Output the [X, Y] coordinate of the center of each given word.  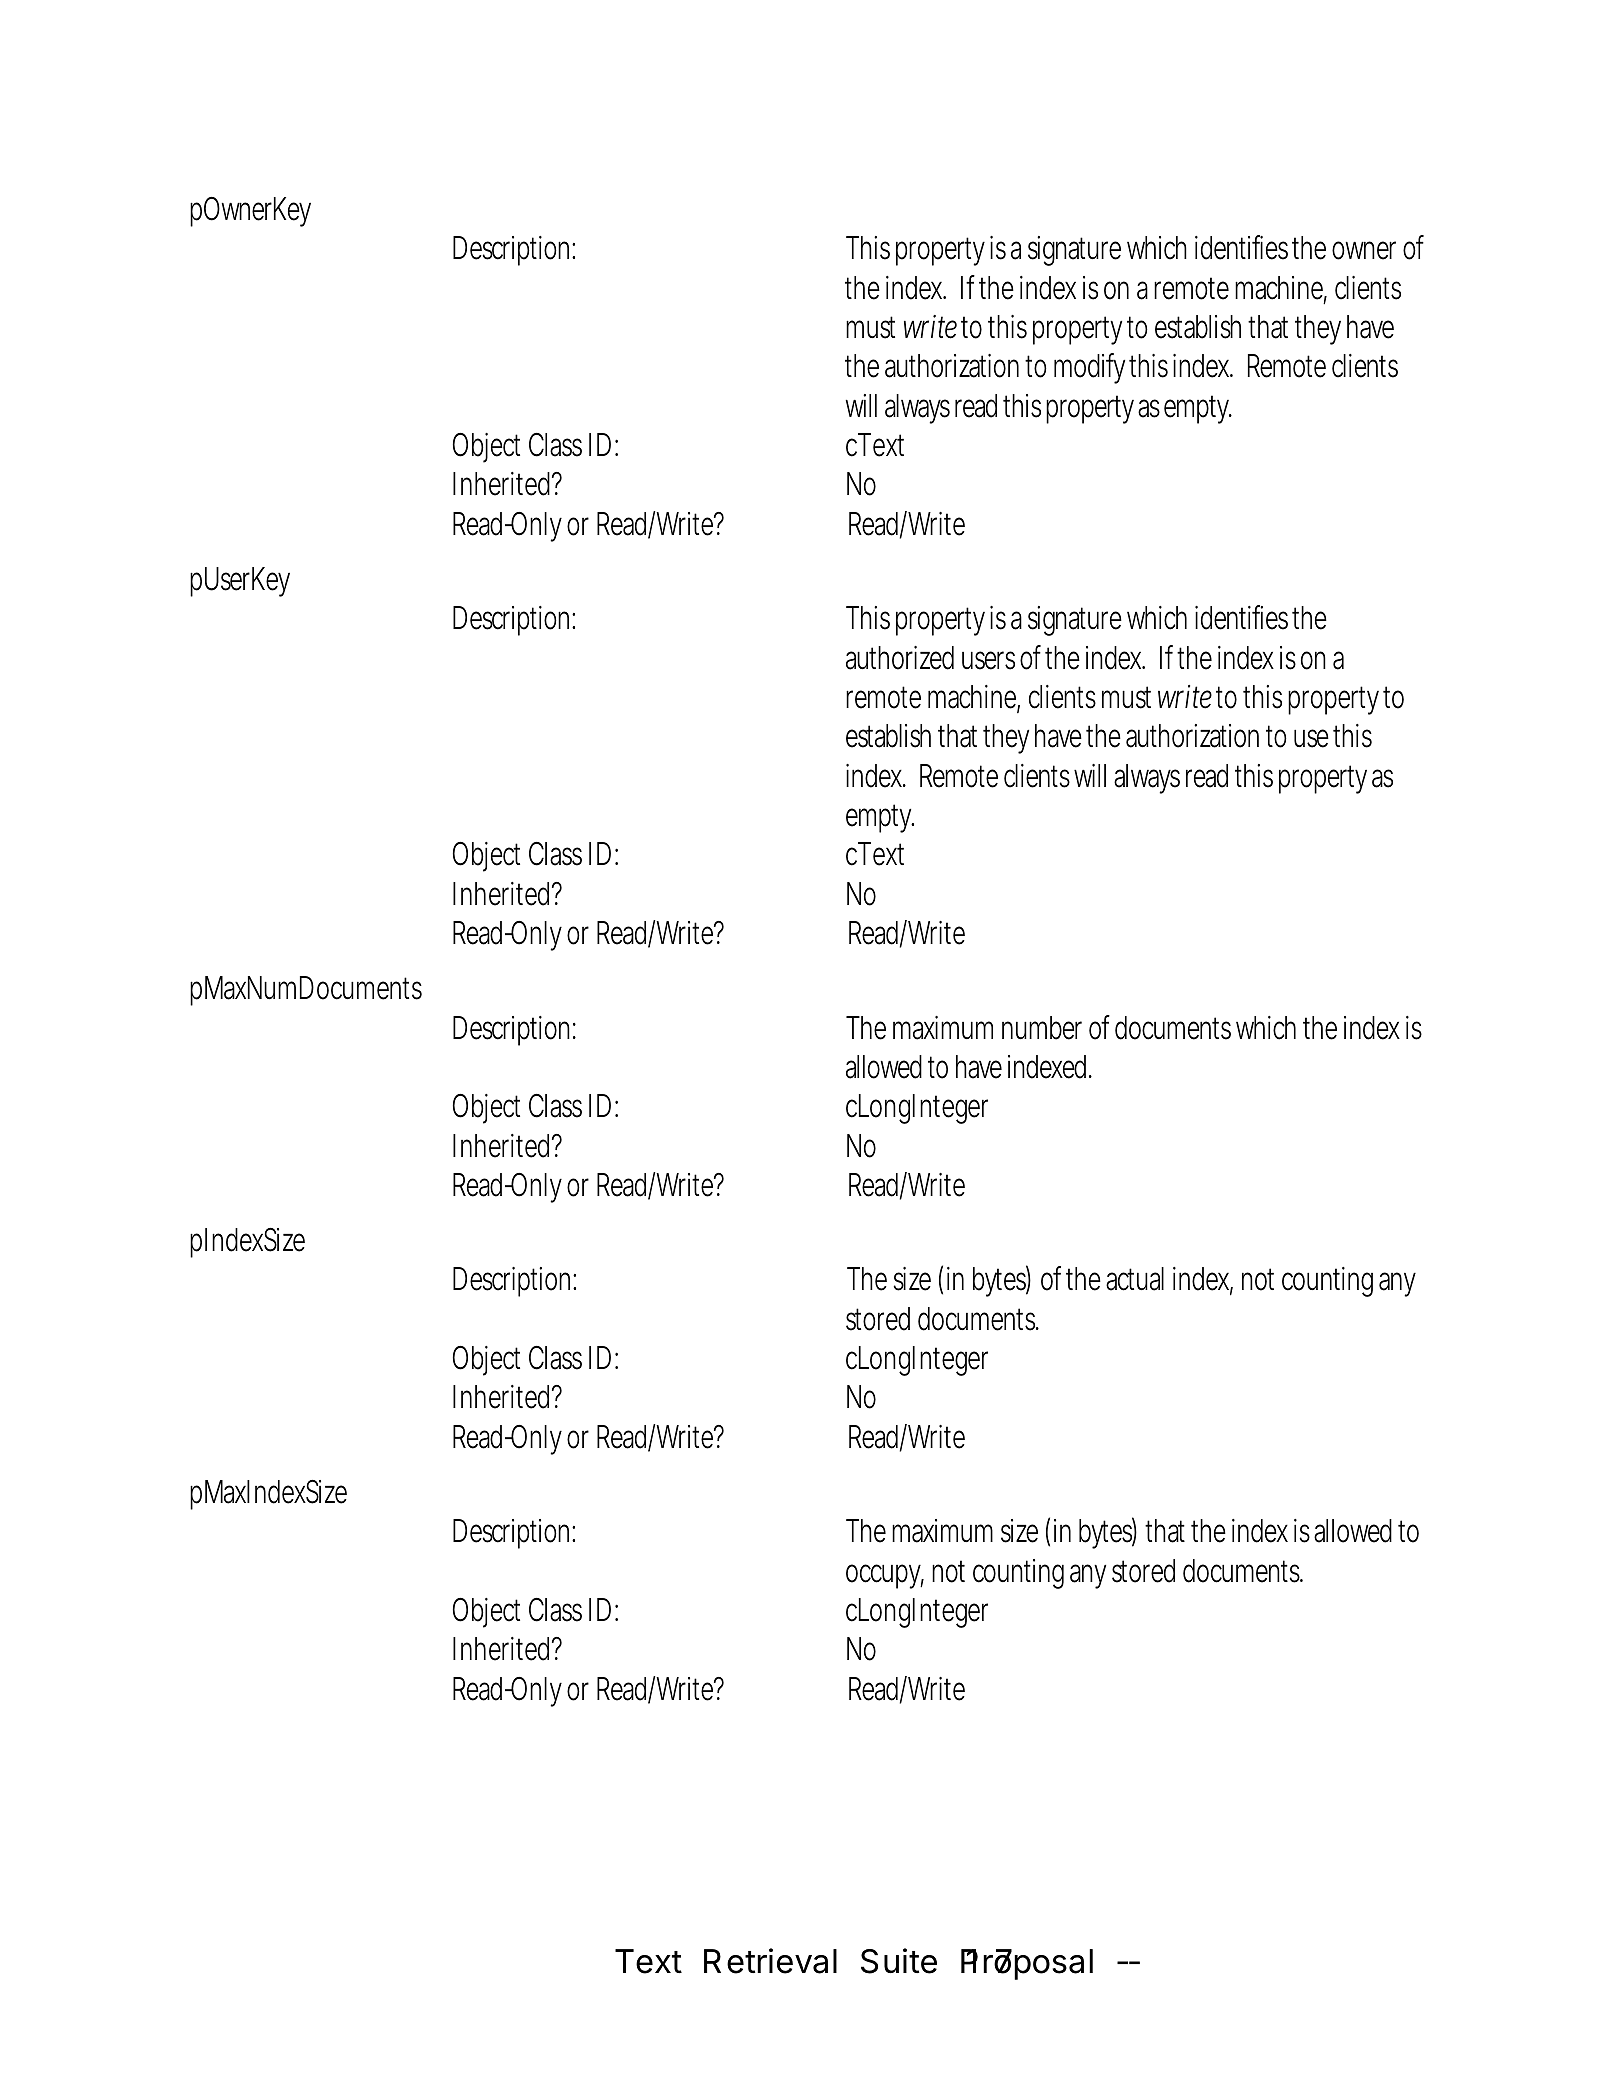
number [1042, 1028]
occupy [885, 1576]
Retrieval [770, 1961]
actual [1135, 1279]
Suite [899, 1961]
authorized [900, 658]
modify [1089, 368]
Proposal [1027, 1964]
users [988, 660]
